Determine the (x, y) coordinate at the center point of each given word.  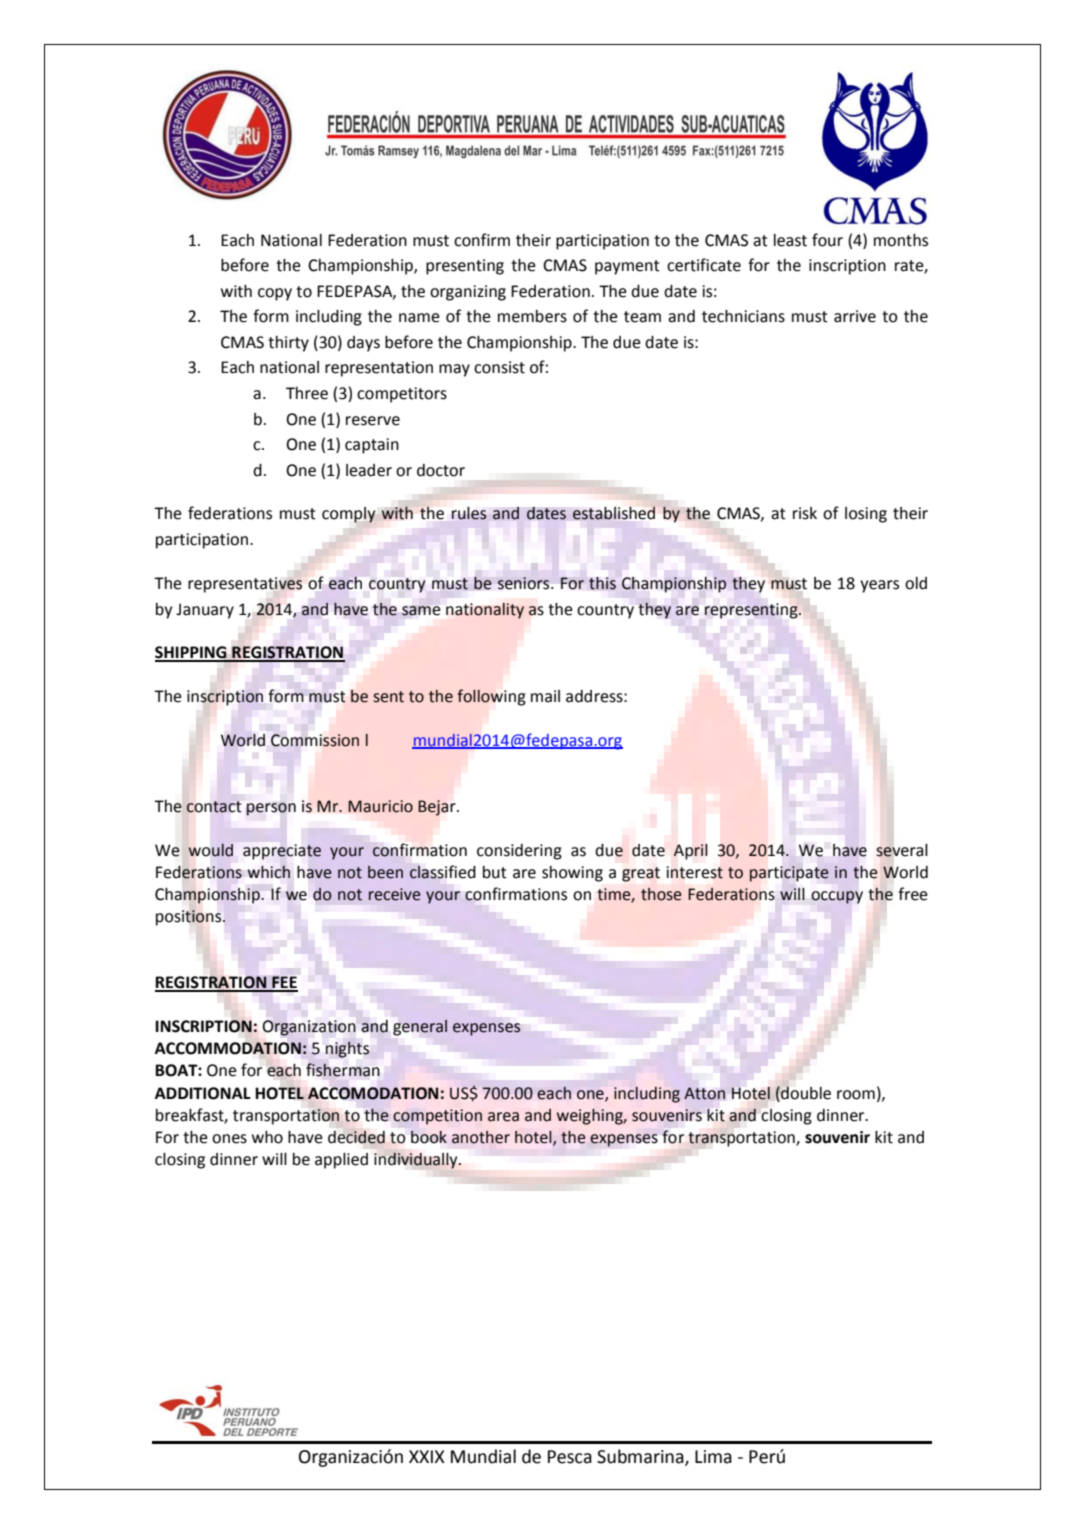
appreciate (282, 852)
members (532, 316)
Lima (713, 1457)
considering (519, 852)
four (827, 240)
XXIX (427, 1456)
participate (789, 874)
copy (275, 294)
